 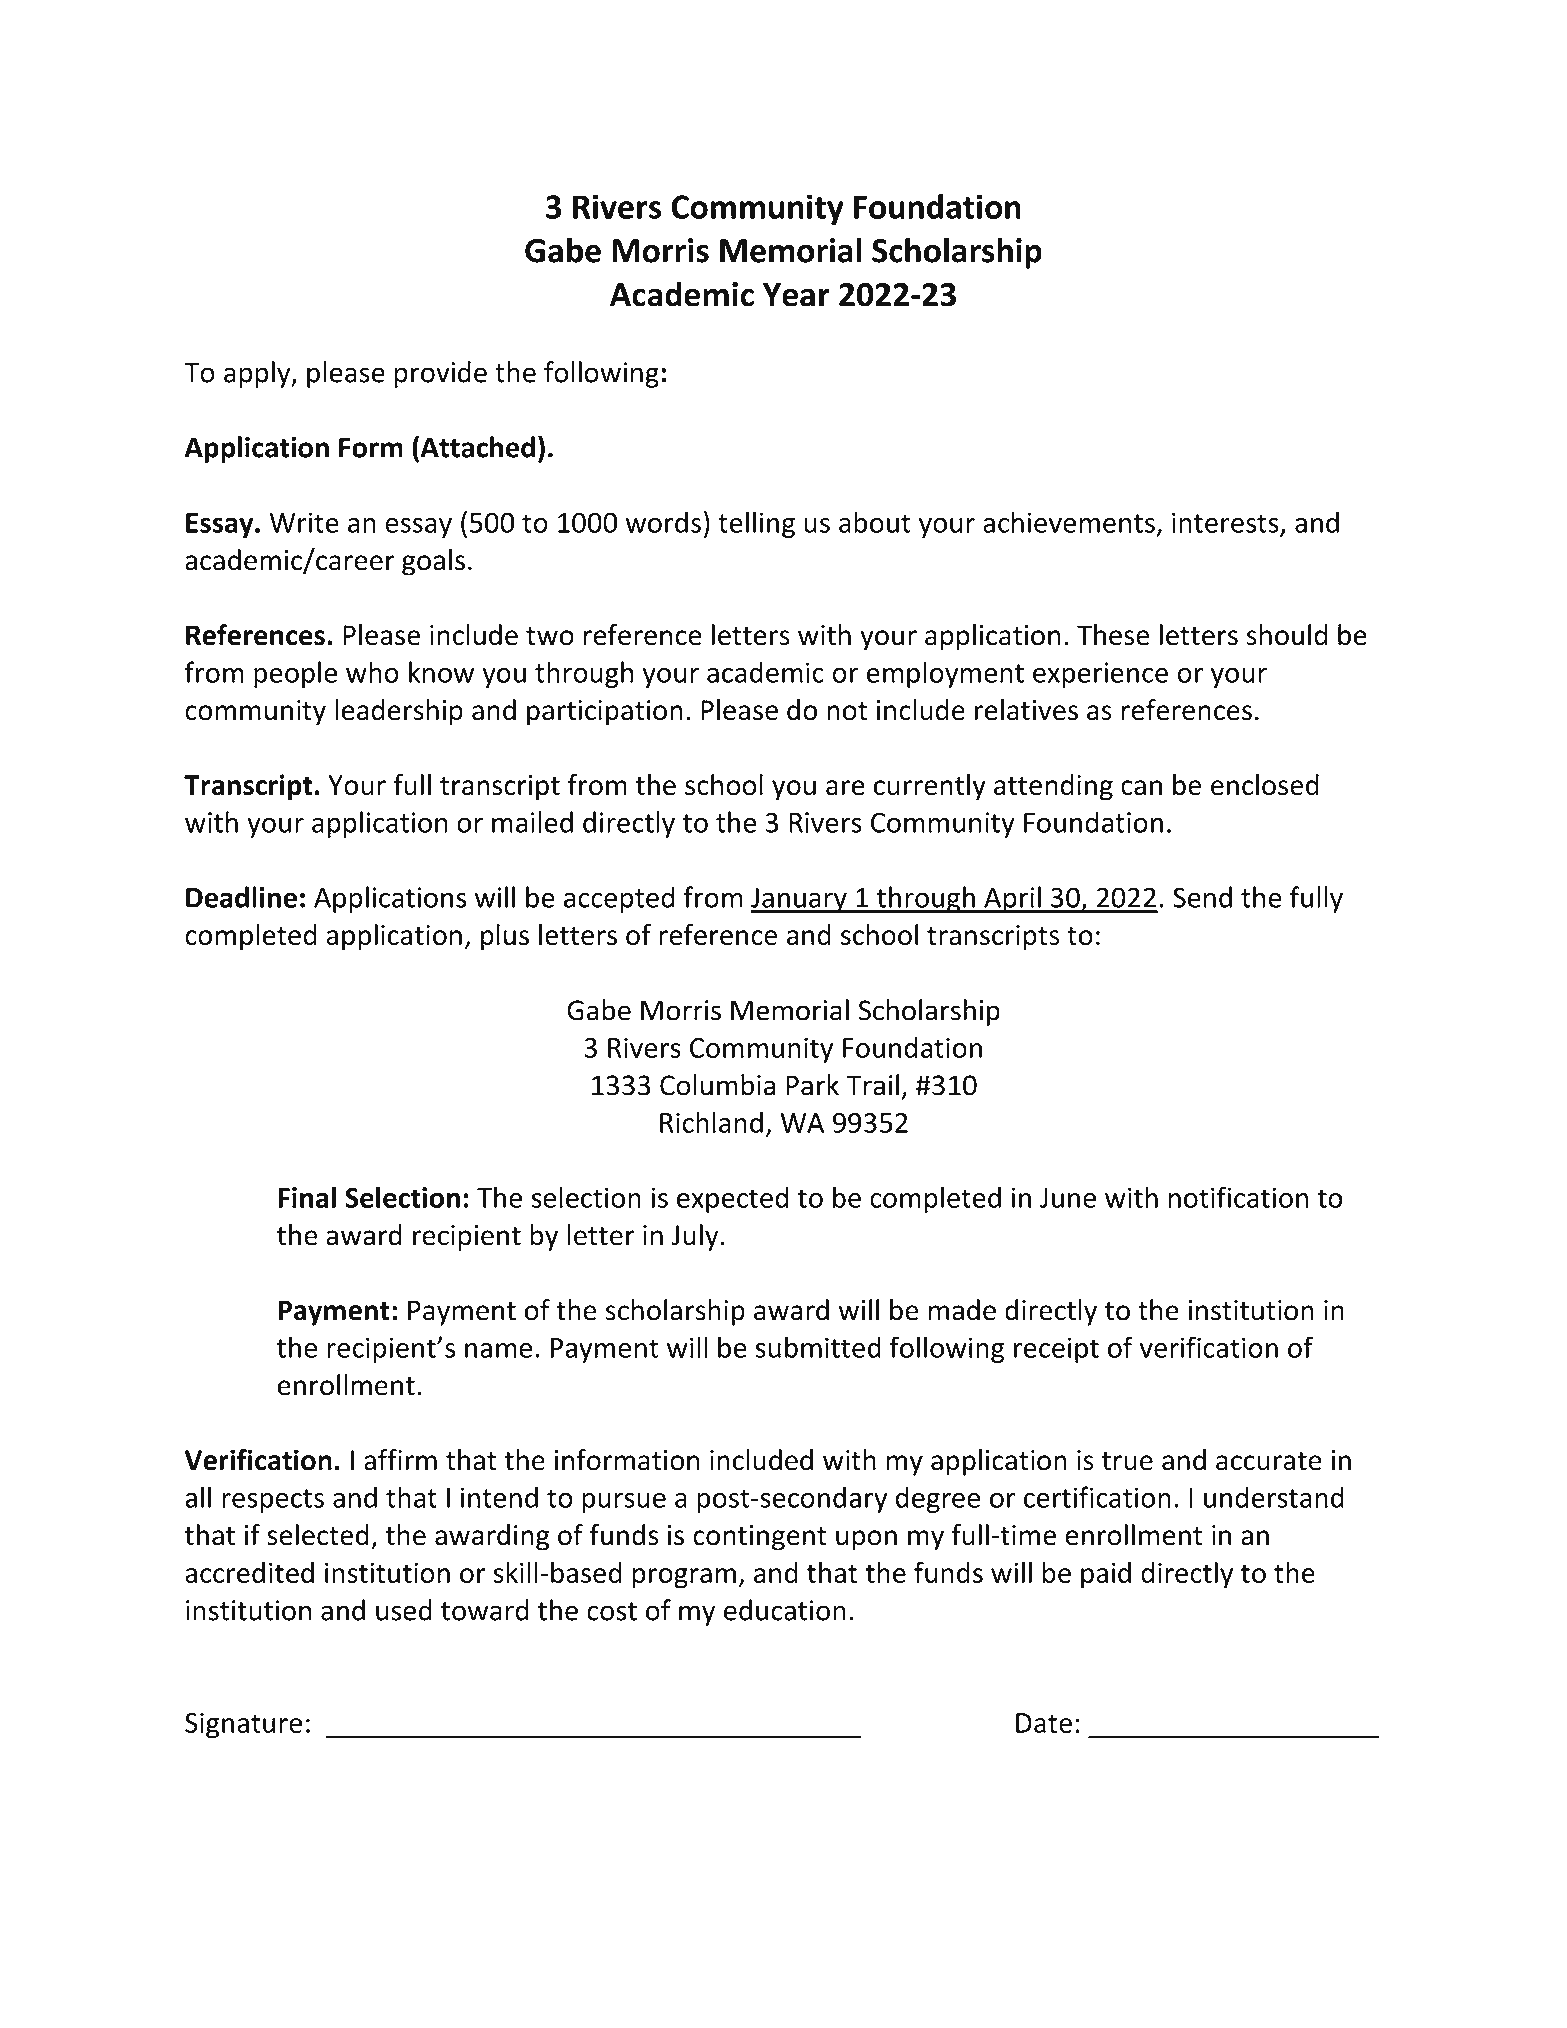 What do you see at coordinates (1238, 1197) in the document?
I see `notification` at bounding box center [1238, 1197].
